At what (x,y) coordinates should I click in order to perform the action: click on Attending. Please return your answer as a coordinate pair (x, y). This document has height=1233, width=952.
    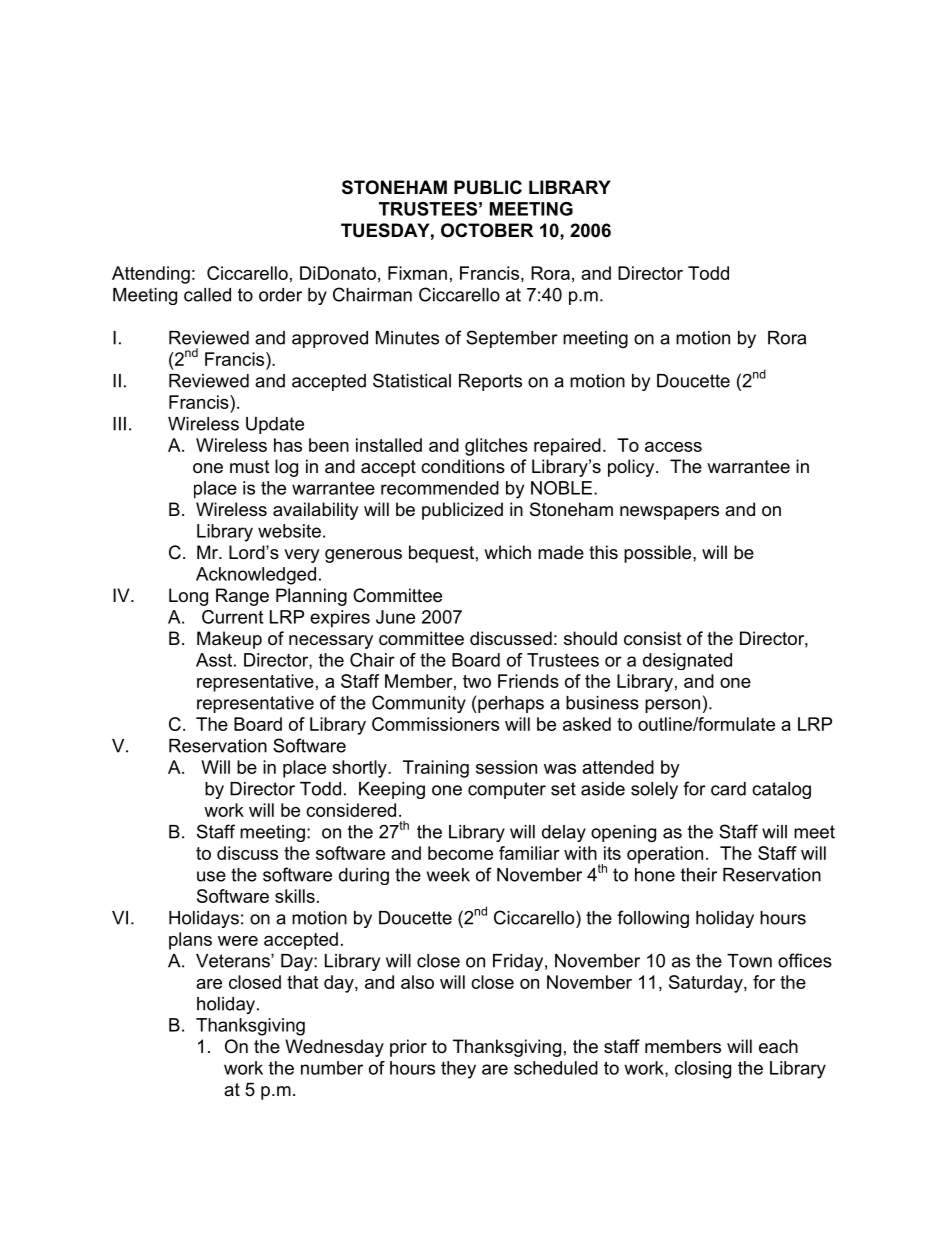
    Looking at the image, I should click on (151, 275).
